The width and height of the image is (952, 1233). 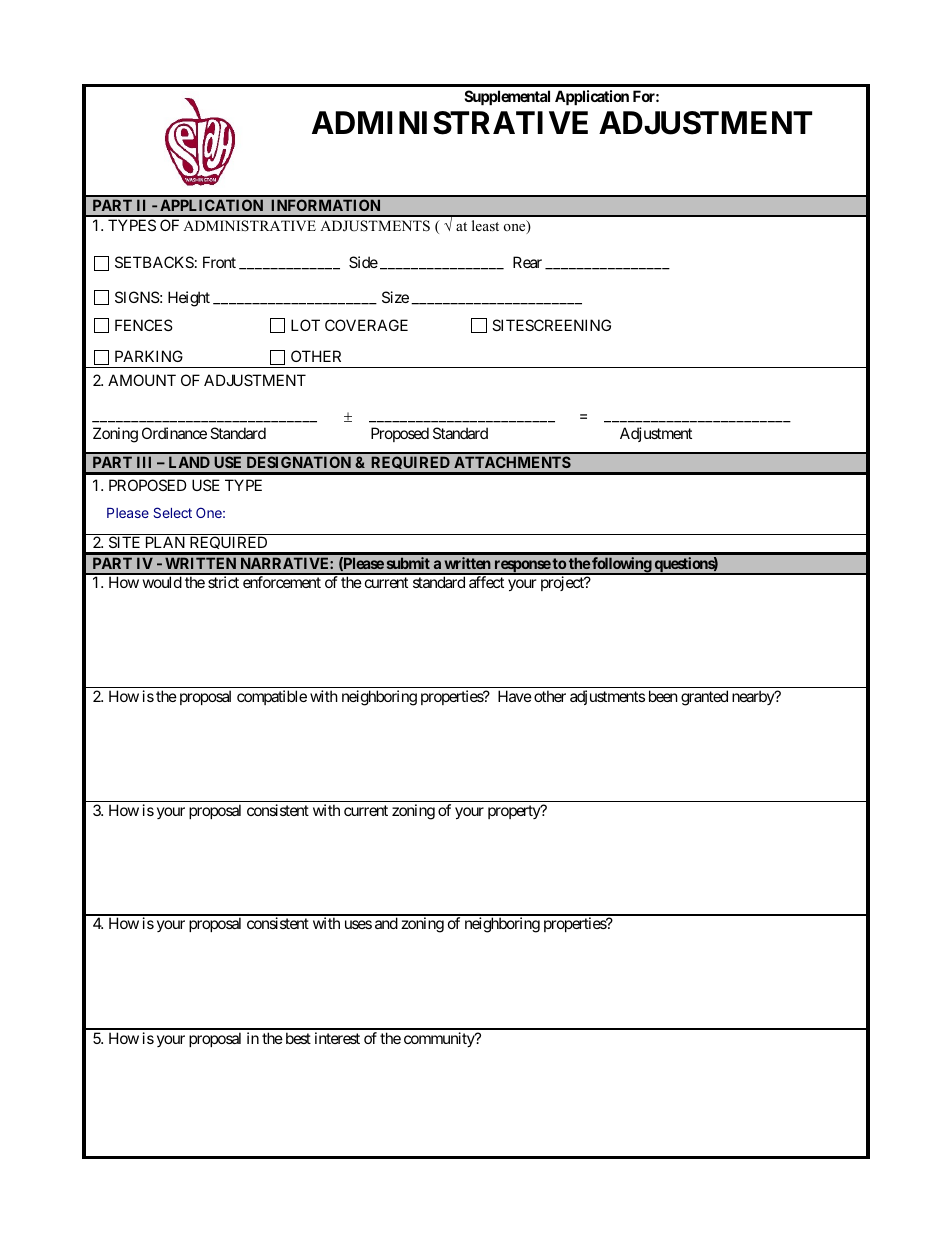 I want to click on Ordinance, so click(x=174, y=433).
